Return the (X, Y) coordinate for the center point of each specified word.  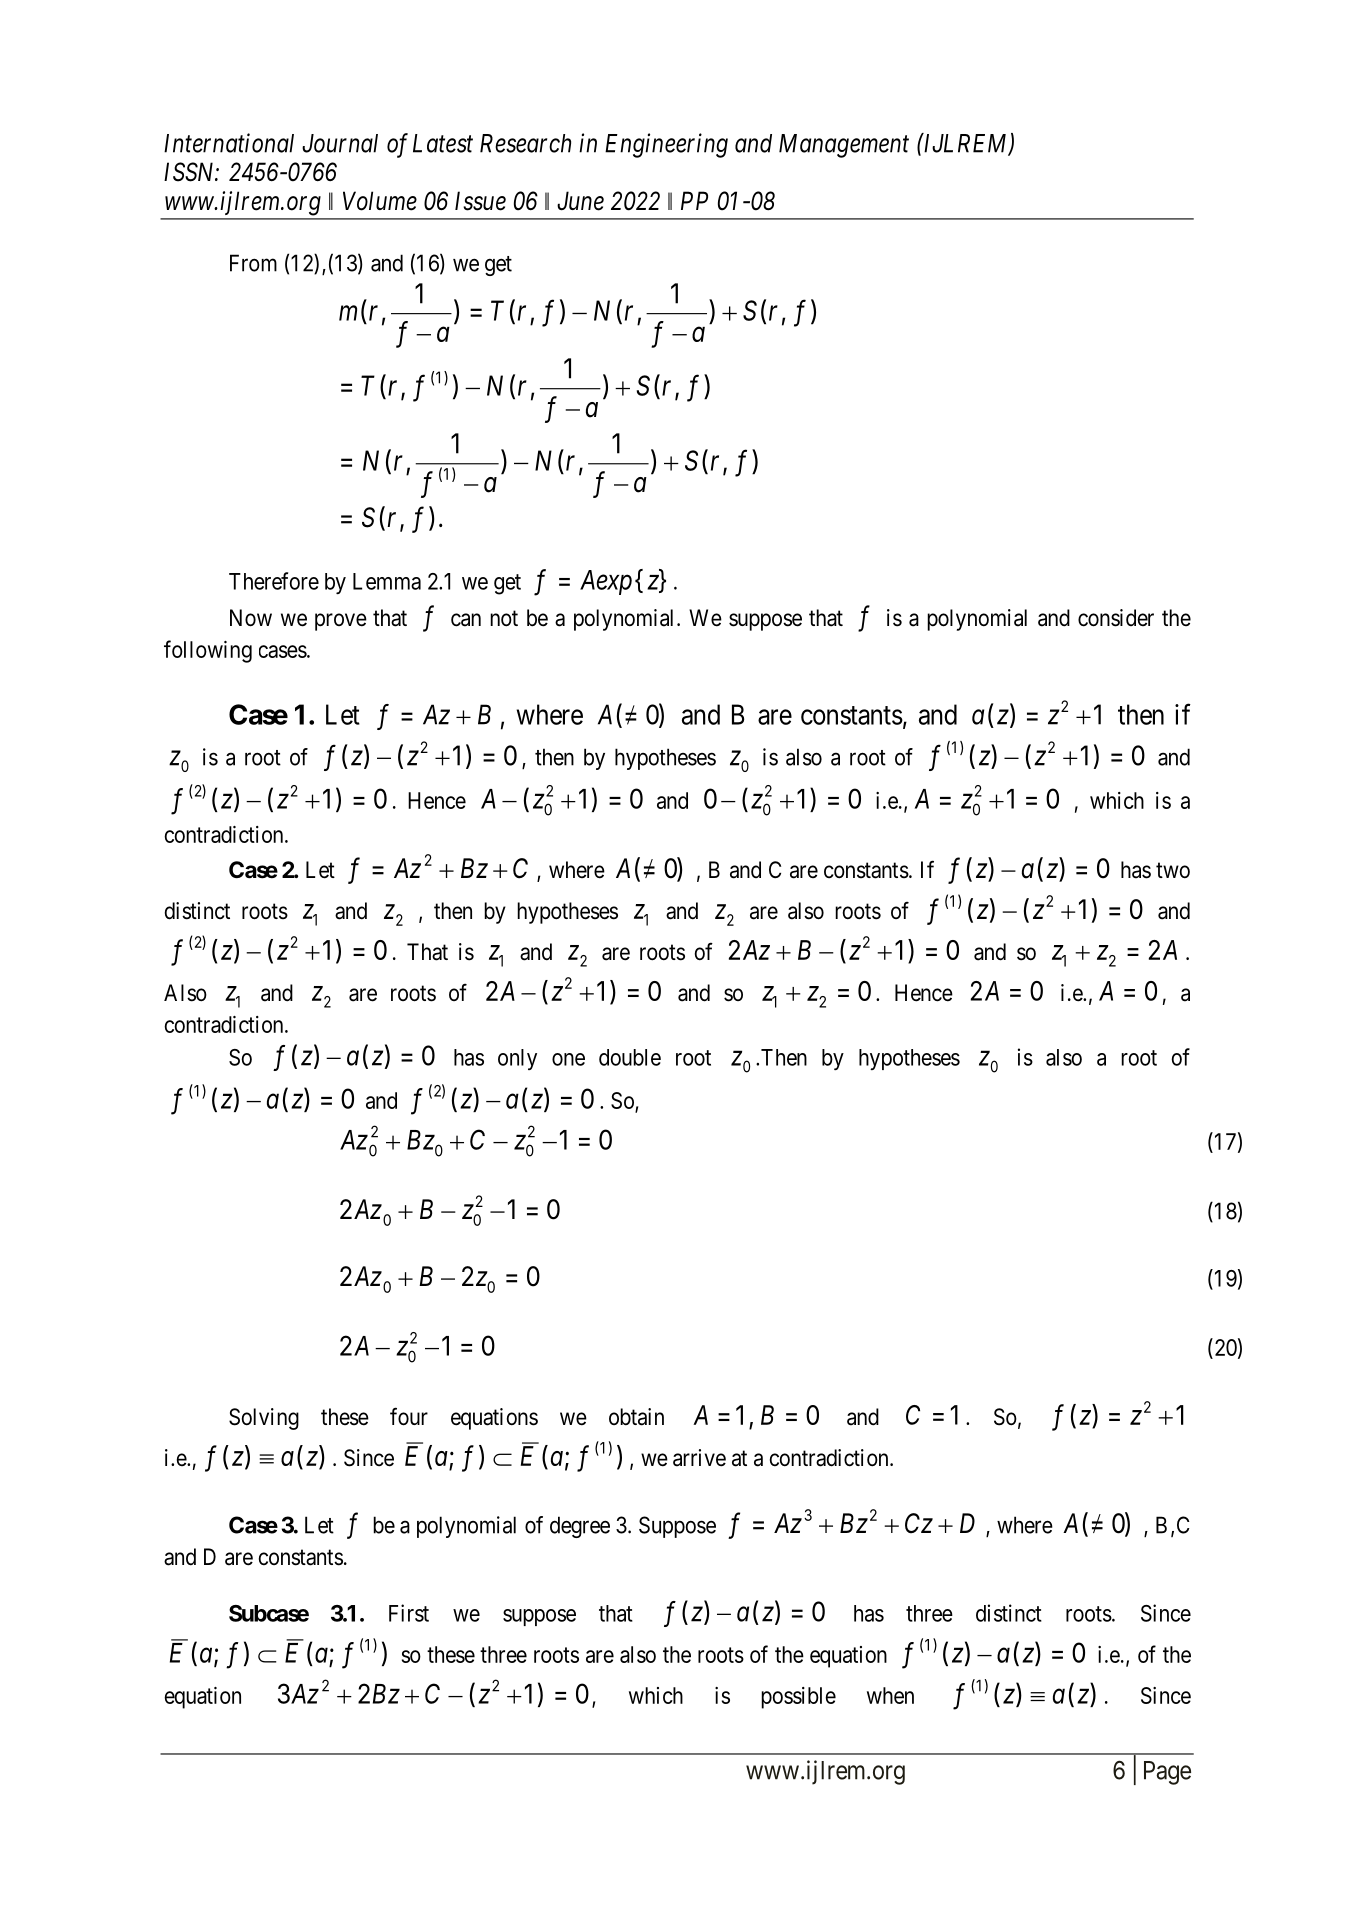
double (630, 1057)
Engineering (666, 145)
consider (1116, 618)
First (409, 1613)
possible (798, 1698)
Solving (264, 1419)
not (504, 618)
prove (341, 622)
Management (844, 146)
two (1173, 871)
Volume (380, 201)
